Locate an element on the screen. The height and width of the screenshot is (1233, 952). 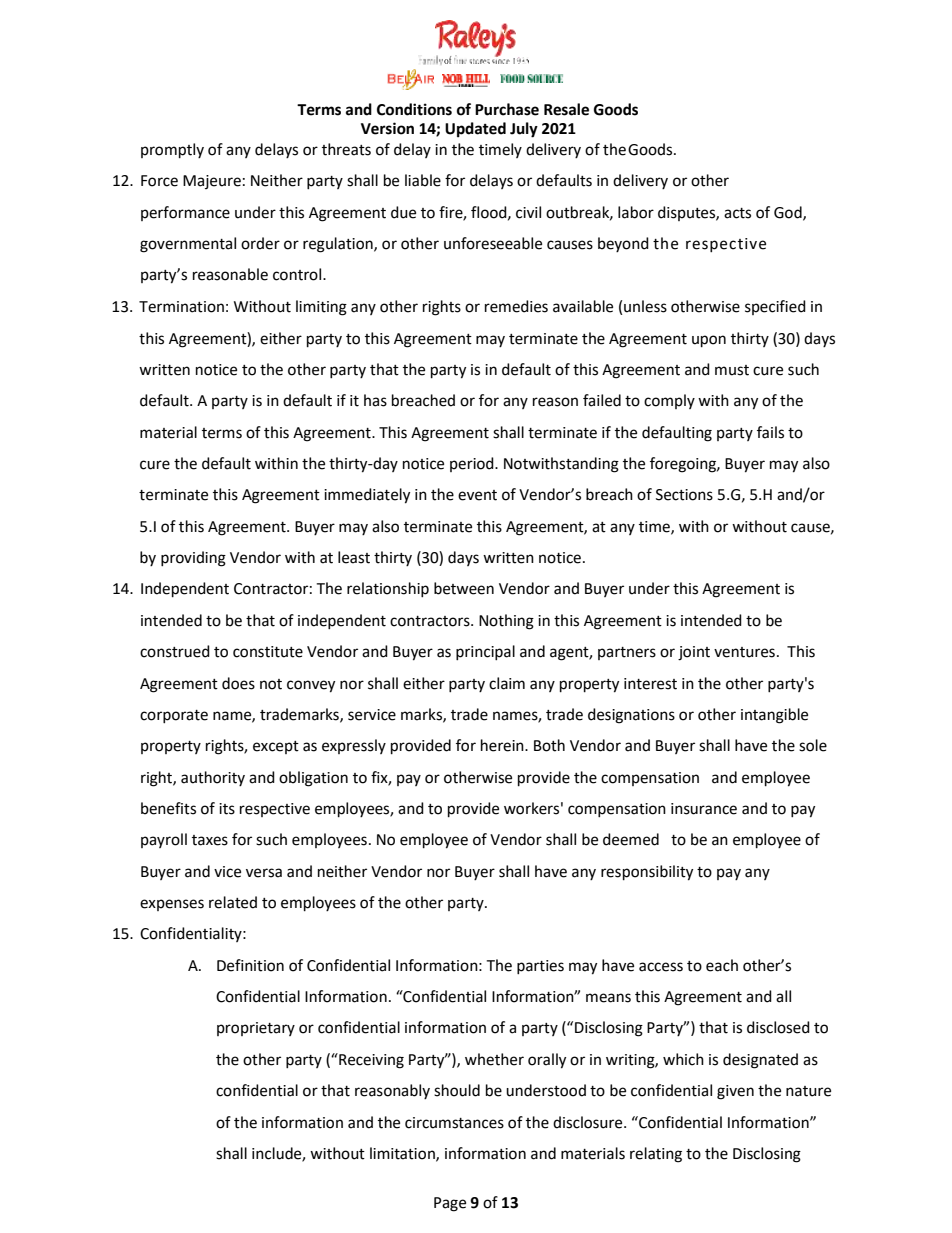
parties is located at coordinates (540, 967).
